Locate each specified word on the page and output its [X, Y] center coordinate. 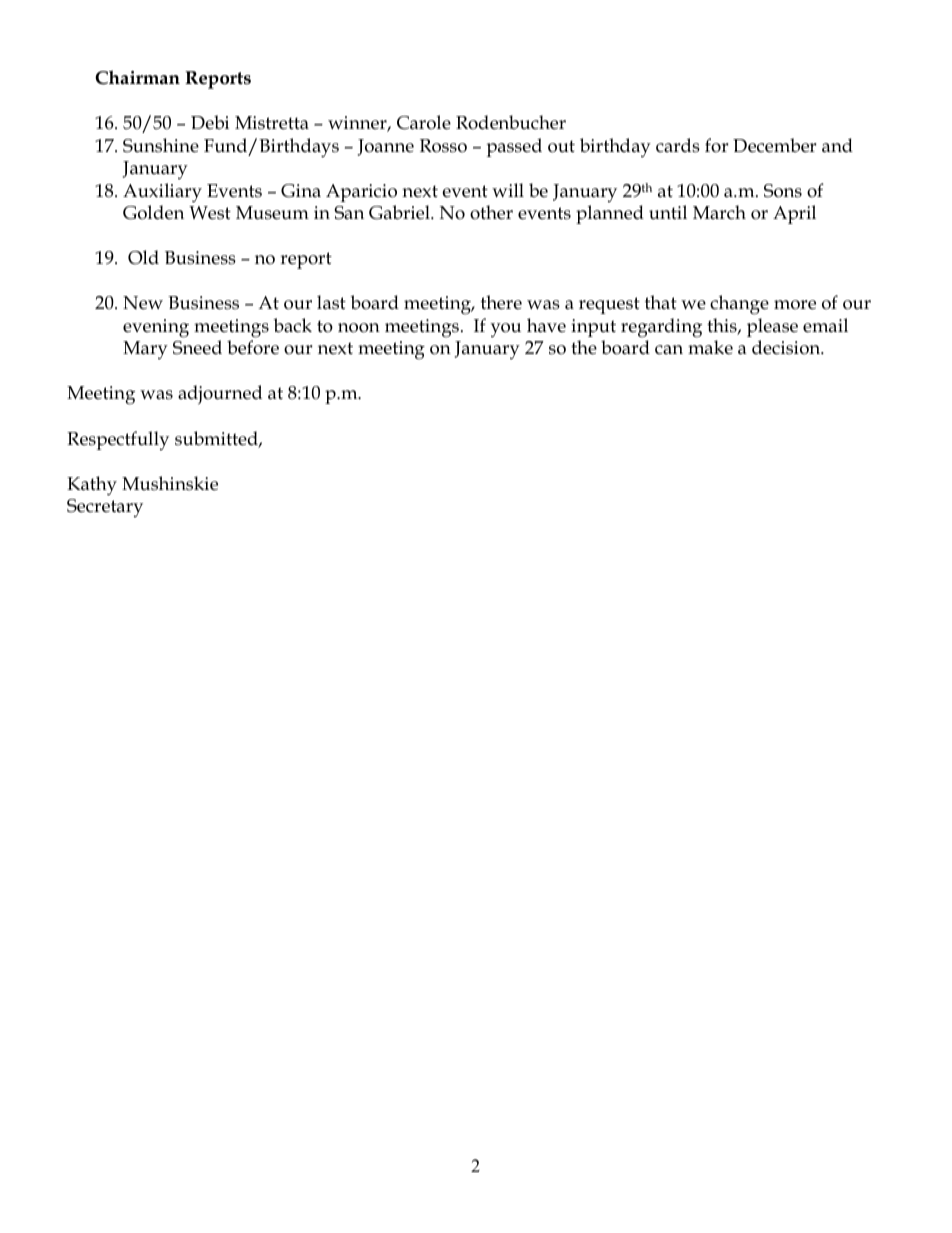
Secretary [105, 508]
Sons [783, 191]
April [794, 214]
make [710, 347]
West [210, 213]
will [508, 190]
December [774, 145]
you [505, 330]
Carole [424, 122]
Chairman [137, 77]
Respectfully [118, 441]
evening [156, 328]
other [491, 212]
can [669, 350]
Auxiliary [162, 193]
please [772, 327]
